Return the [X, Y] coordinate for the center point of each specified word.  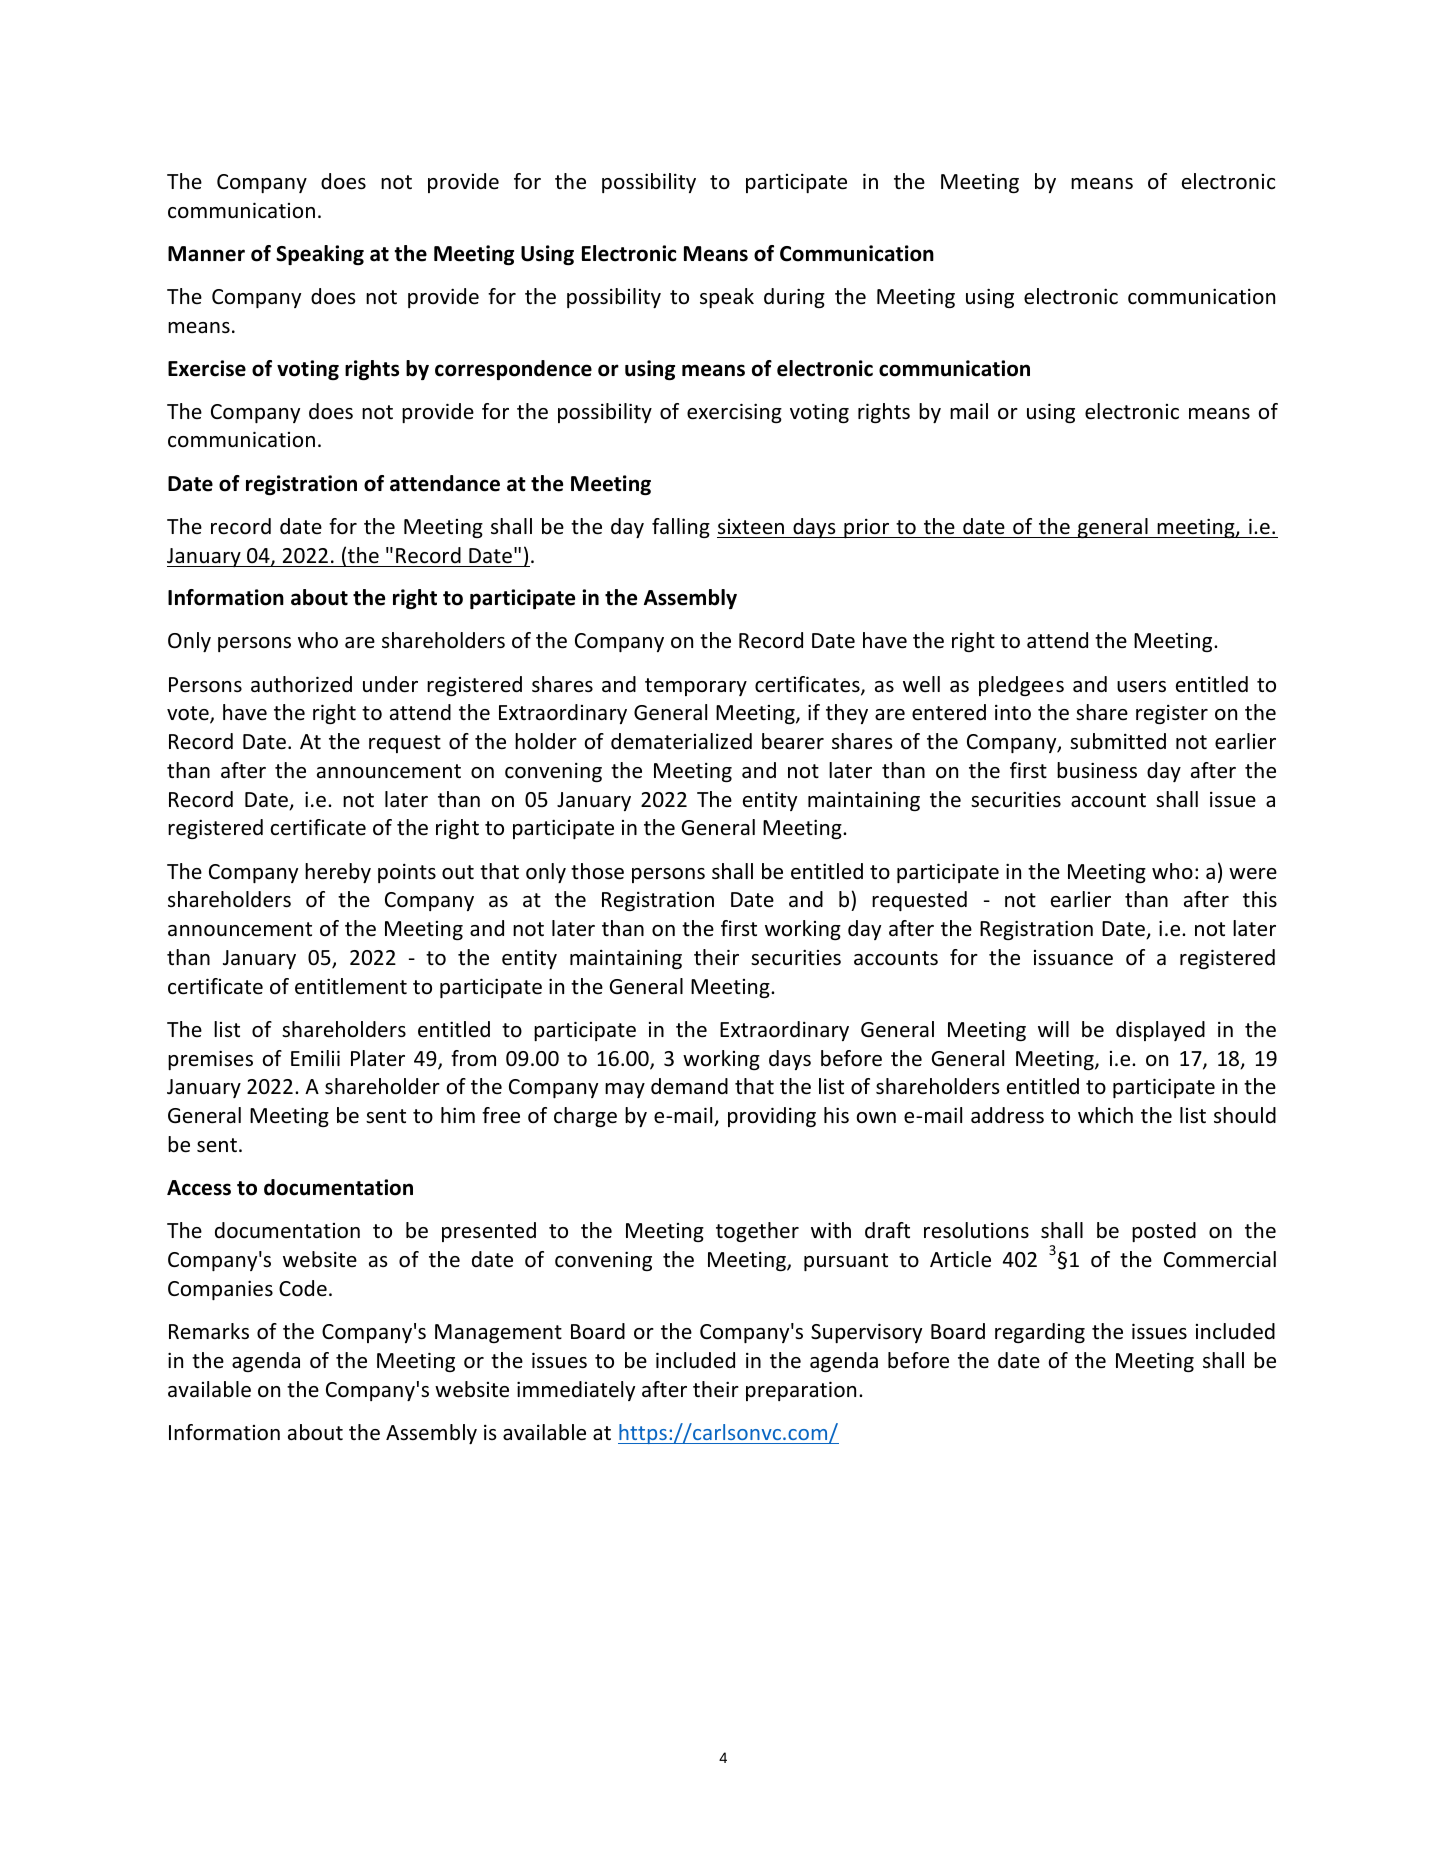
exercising [734, 413]
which [1105, 1115]
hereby [338, 873]
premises [210, 1060]
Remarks [209, 1331]
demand [689, 1086]
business [1097, 770]
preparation [801, 1391]
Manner [206, 254]
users [1141, 687]
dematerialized [681, 741]
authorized [301, 684]
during [794, 298]
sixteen [751, 527]
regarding [1040, 1333]
